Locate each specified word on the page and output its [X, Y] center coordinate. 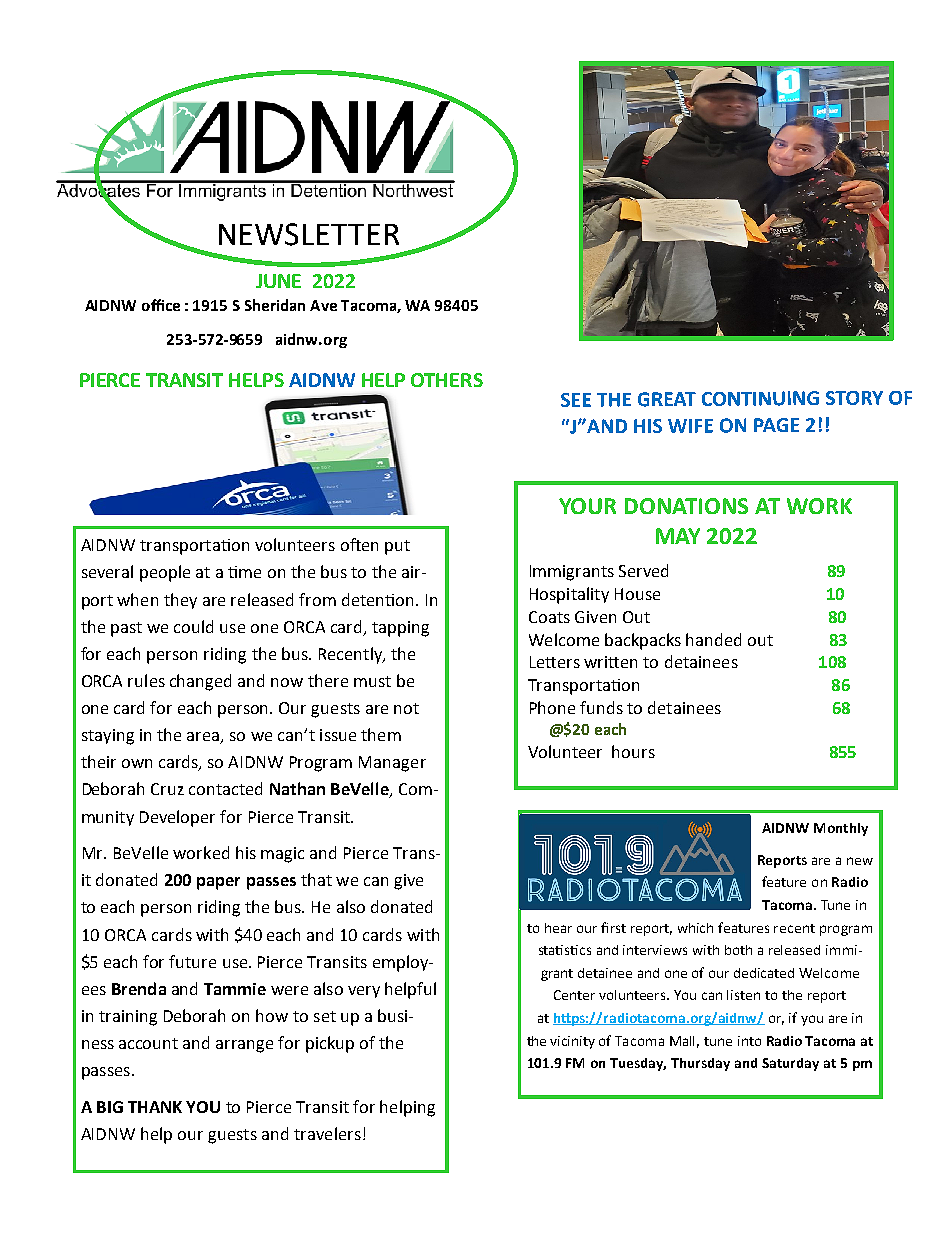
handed [713, 639]
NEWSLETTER [309, 234]
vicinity [572, 1042]
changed [200, 682]
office [161, 305]
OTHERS [447, 380]
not [406, 708]
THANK [155, 1107]
